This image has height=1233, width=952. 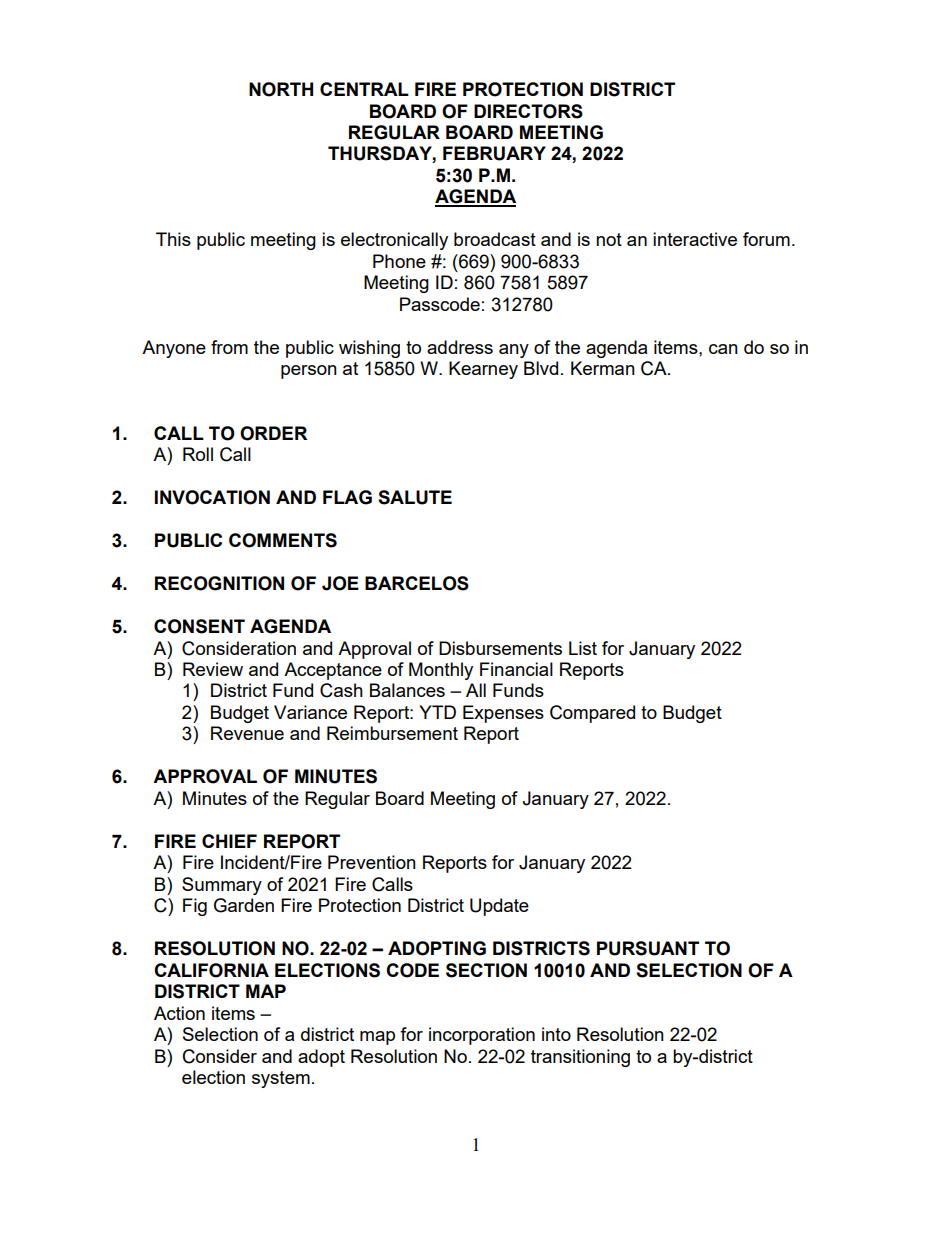 What do you see at coordinates (460, 347) in the image?
I see `address` at bounding box center [460, 347].
